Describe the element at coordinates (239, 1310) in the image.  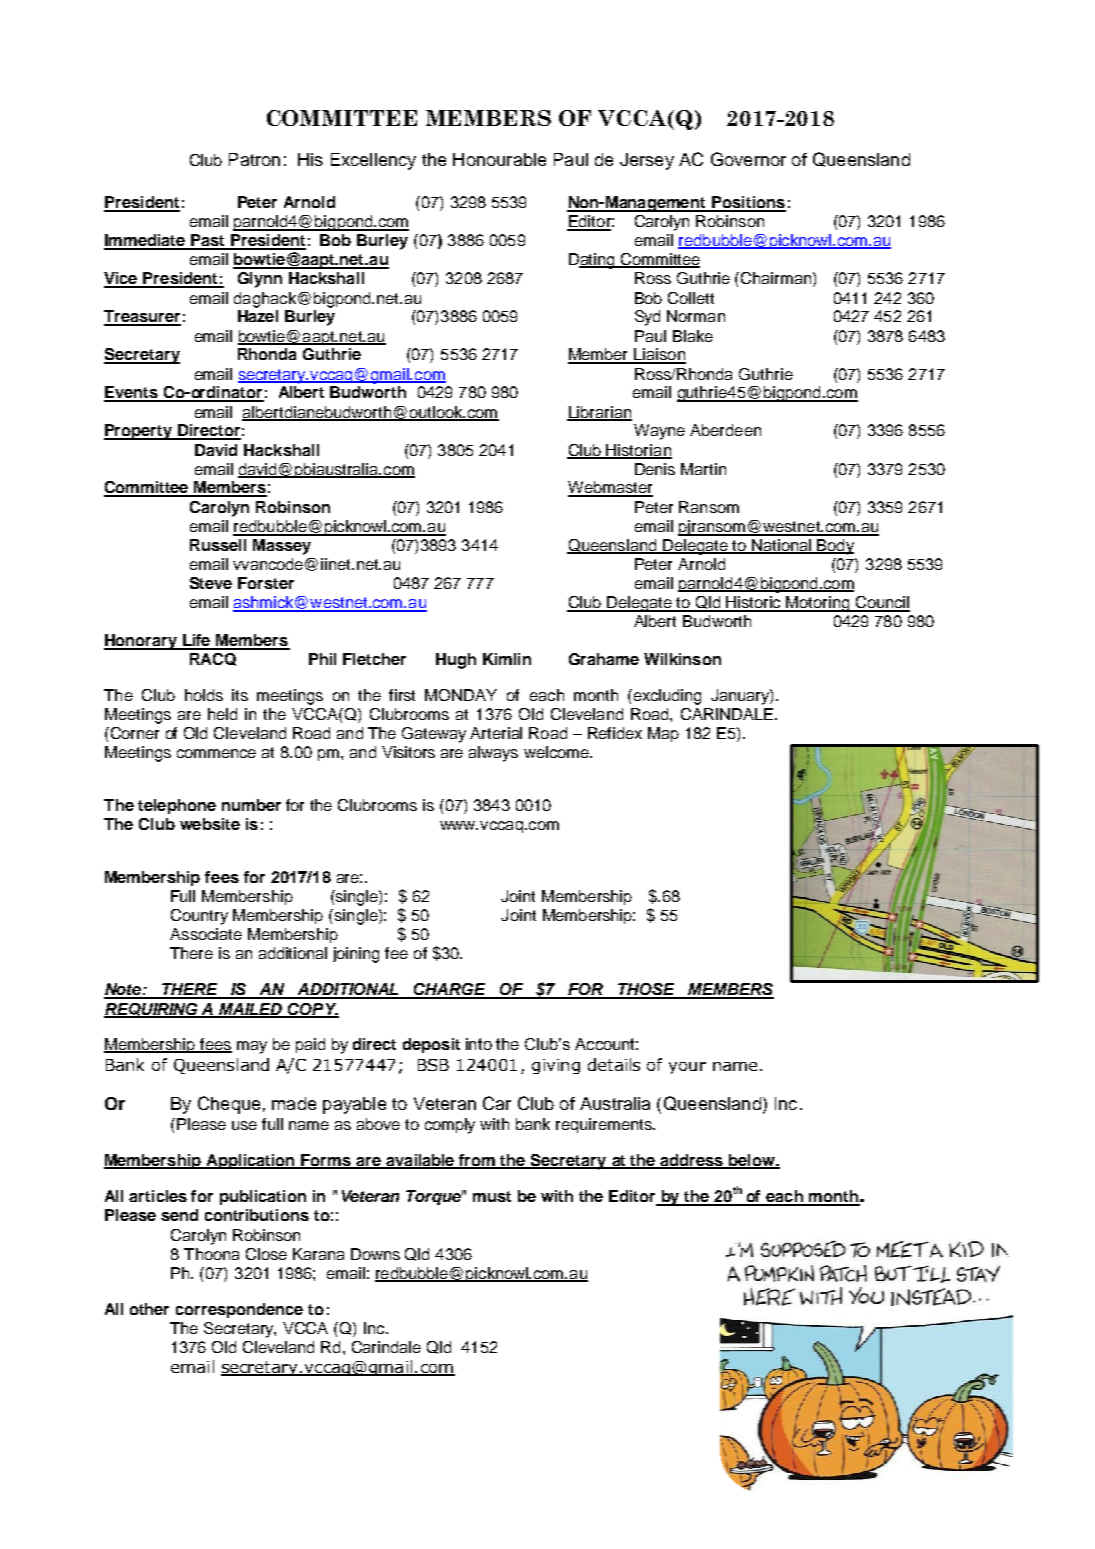
I see `correspondence` at that location.
